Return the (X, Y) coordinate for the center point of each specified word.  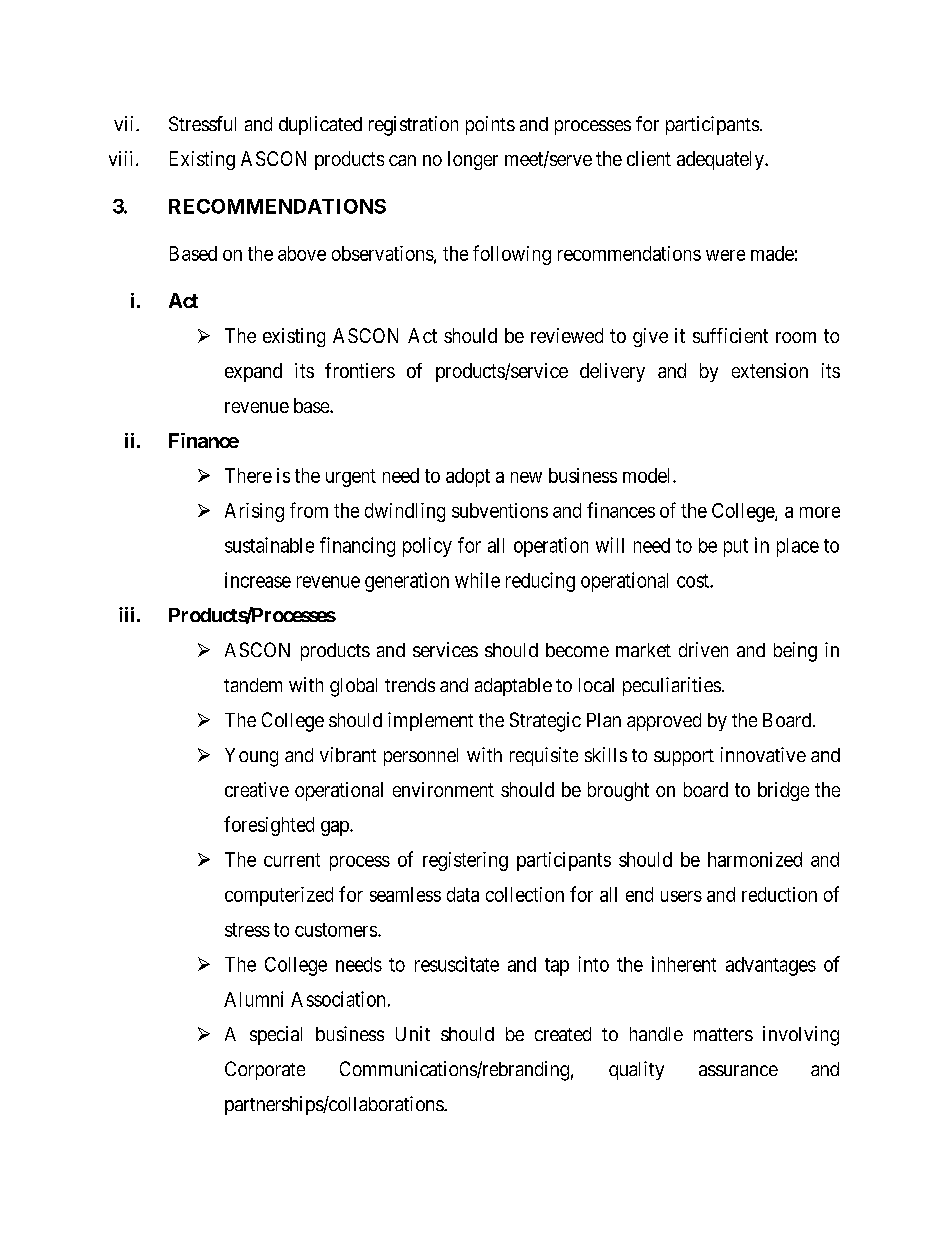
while (477, 580)
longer (473, 160)
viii (123, 158)
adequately (721, 160)
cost (694, 581)
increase (258, 580)
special (276, 1035)
